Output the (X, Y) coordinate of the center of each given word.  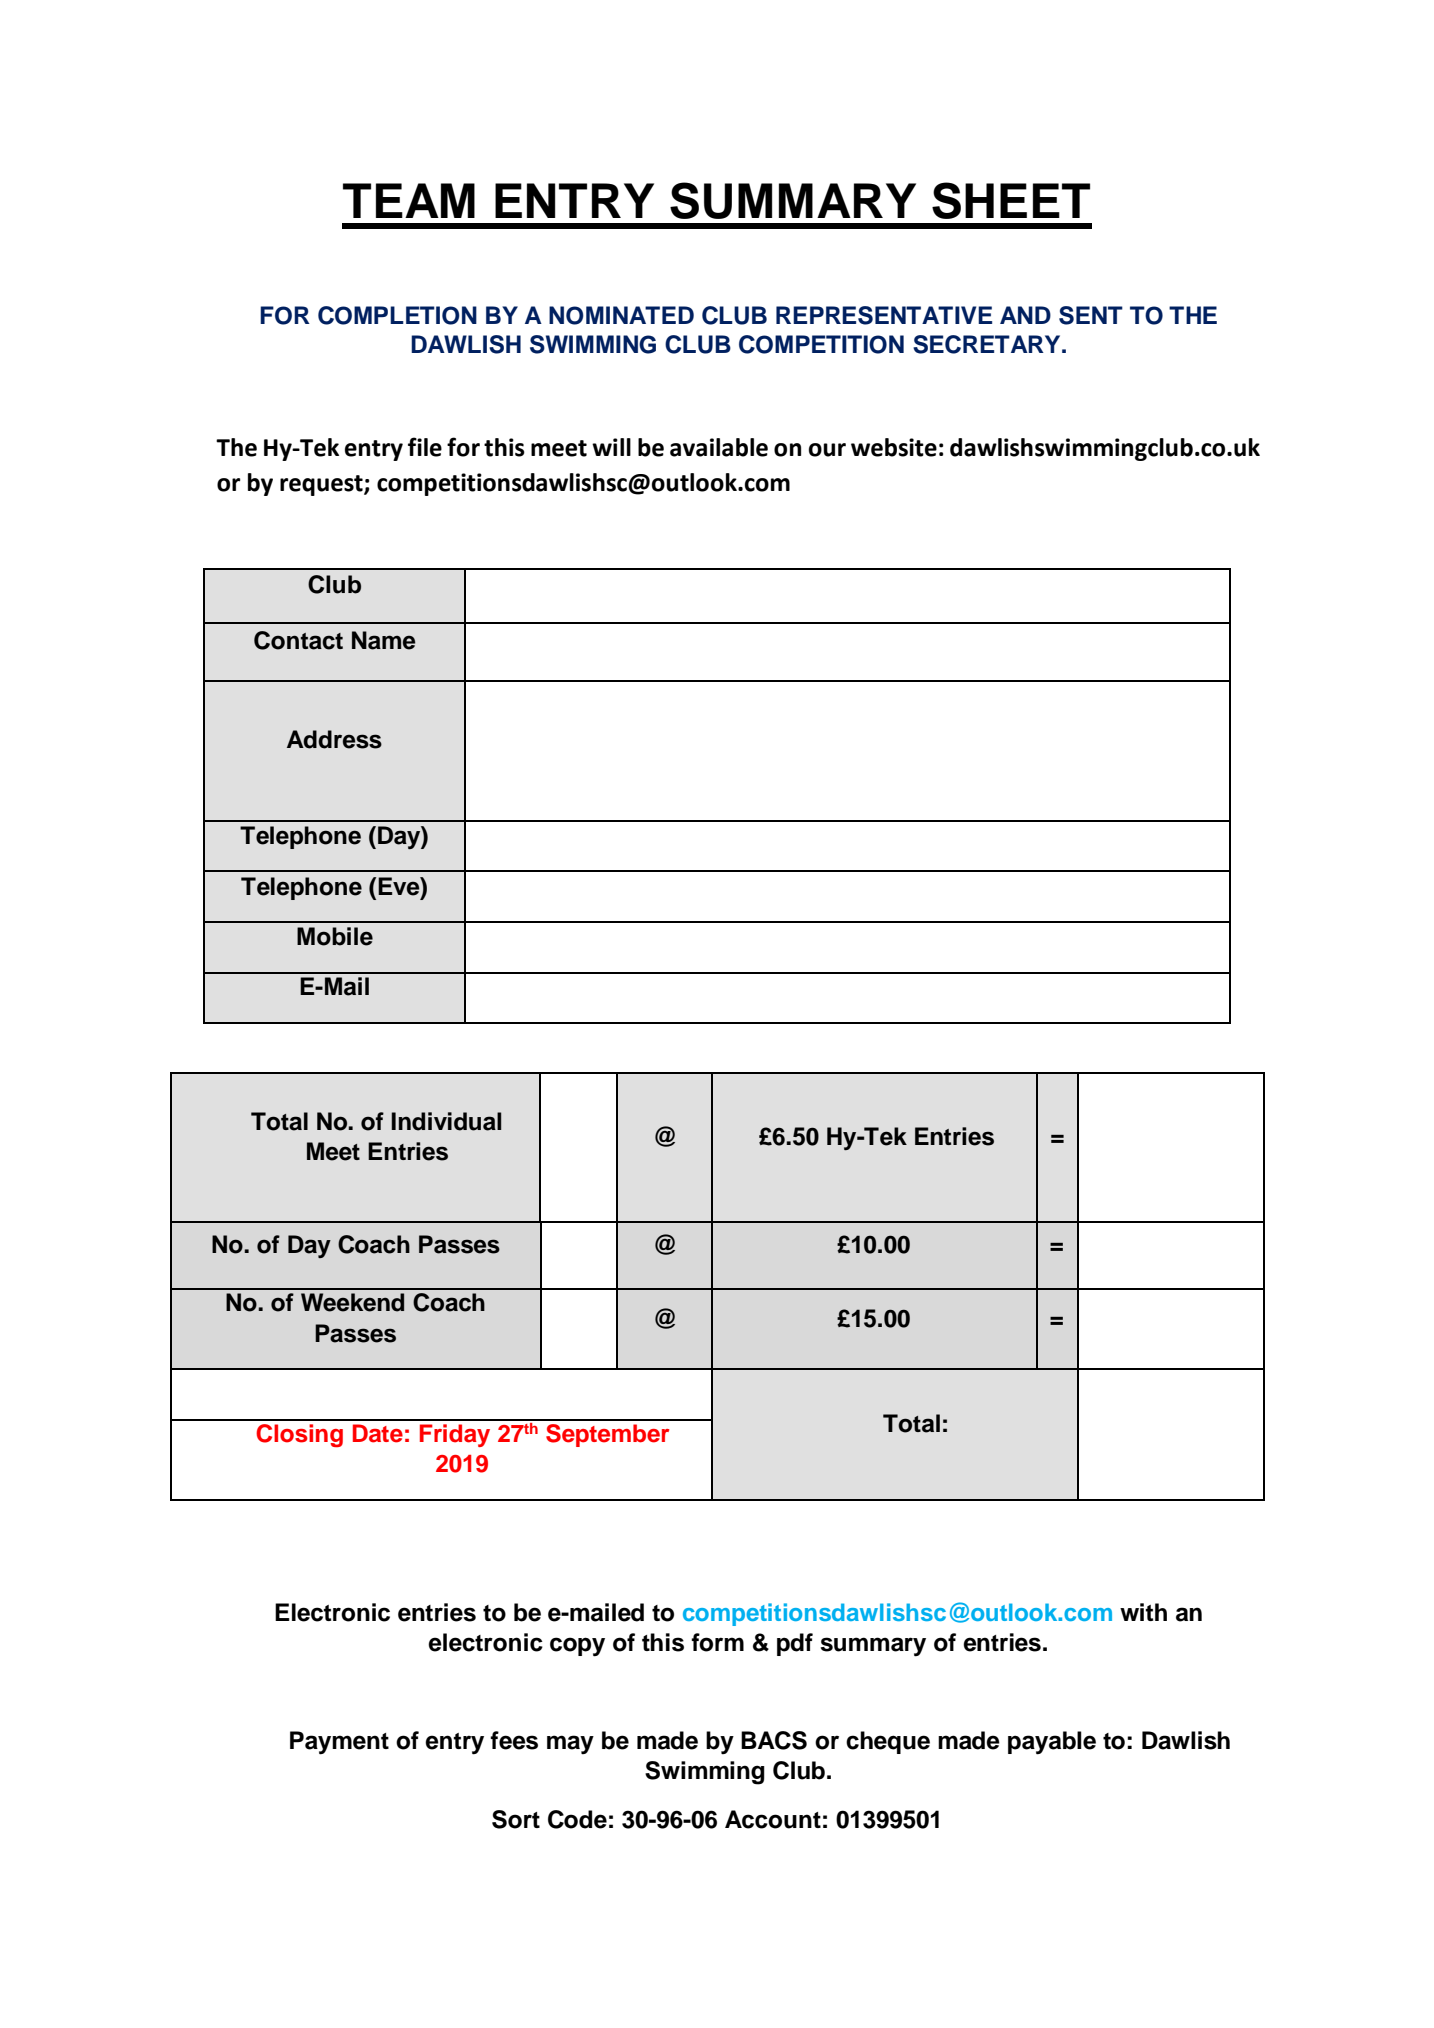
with (1143, 1612)
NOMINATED (621, 315)
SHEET (1011, 200)
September (607, 1435)
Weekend (352, 1302)
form (717, 1642)
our (827, 450)
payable (1052, 1743)
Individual (446, 1121)
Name (384, 640)
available (719, 447)
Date (378, 1433)
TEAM (409, 200)
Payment (339, 1743)
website (894, 447)
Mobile (335, 936)
